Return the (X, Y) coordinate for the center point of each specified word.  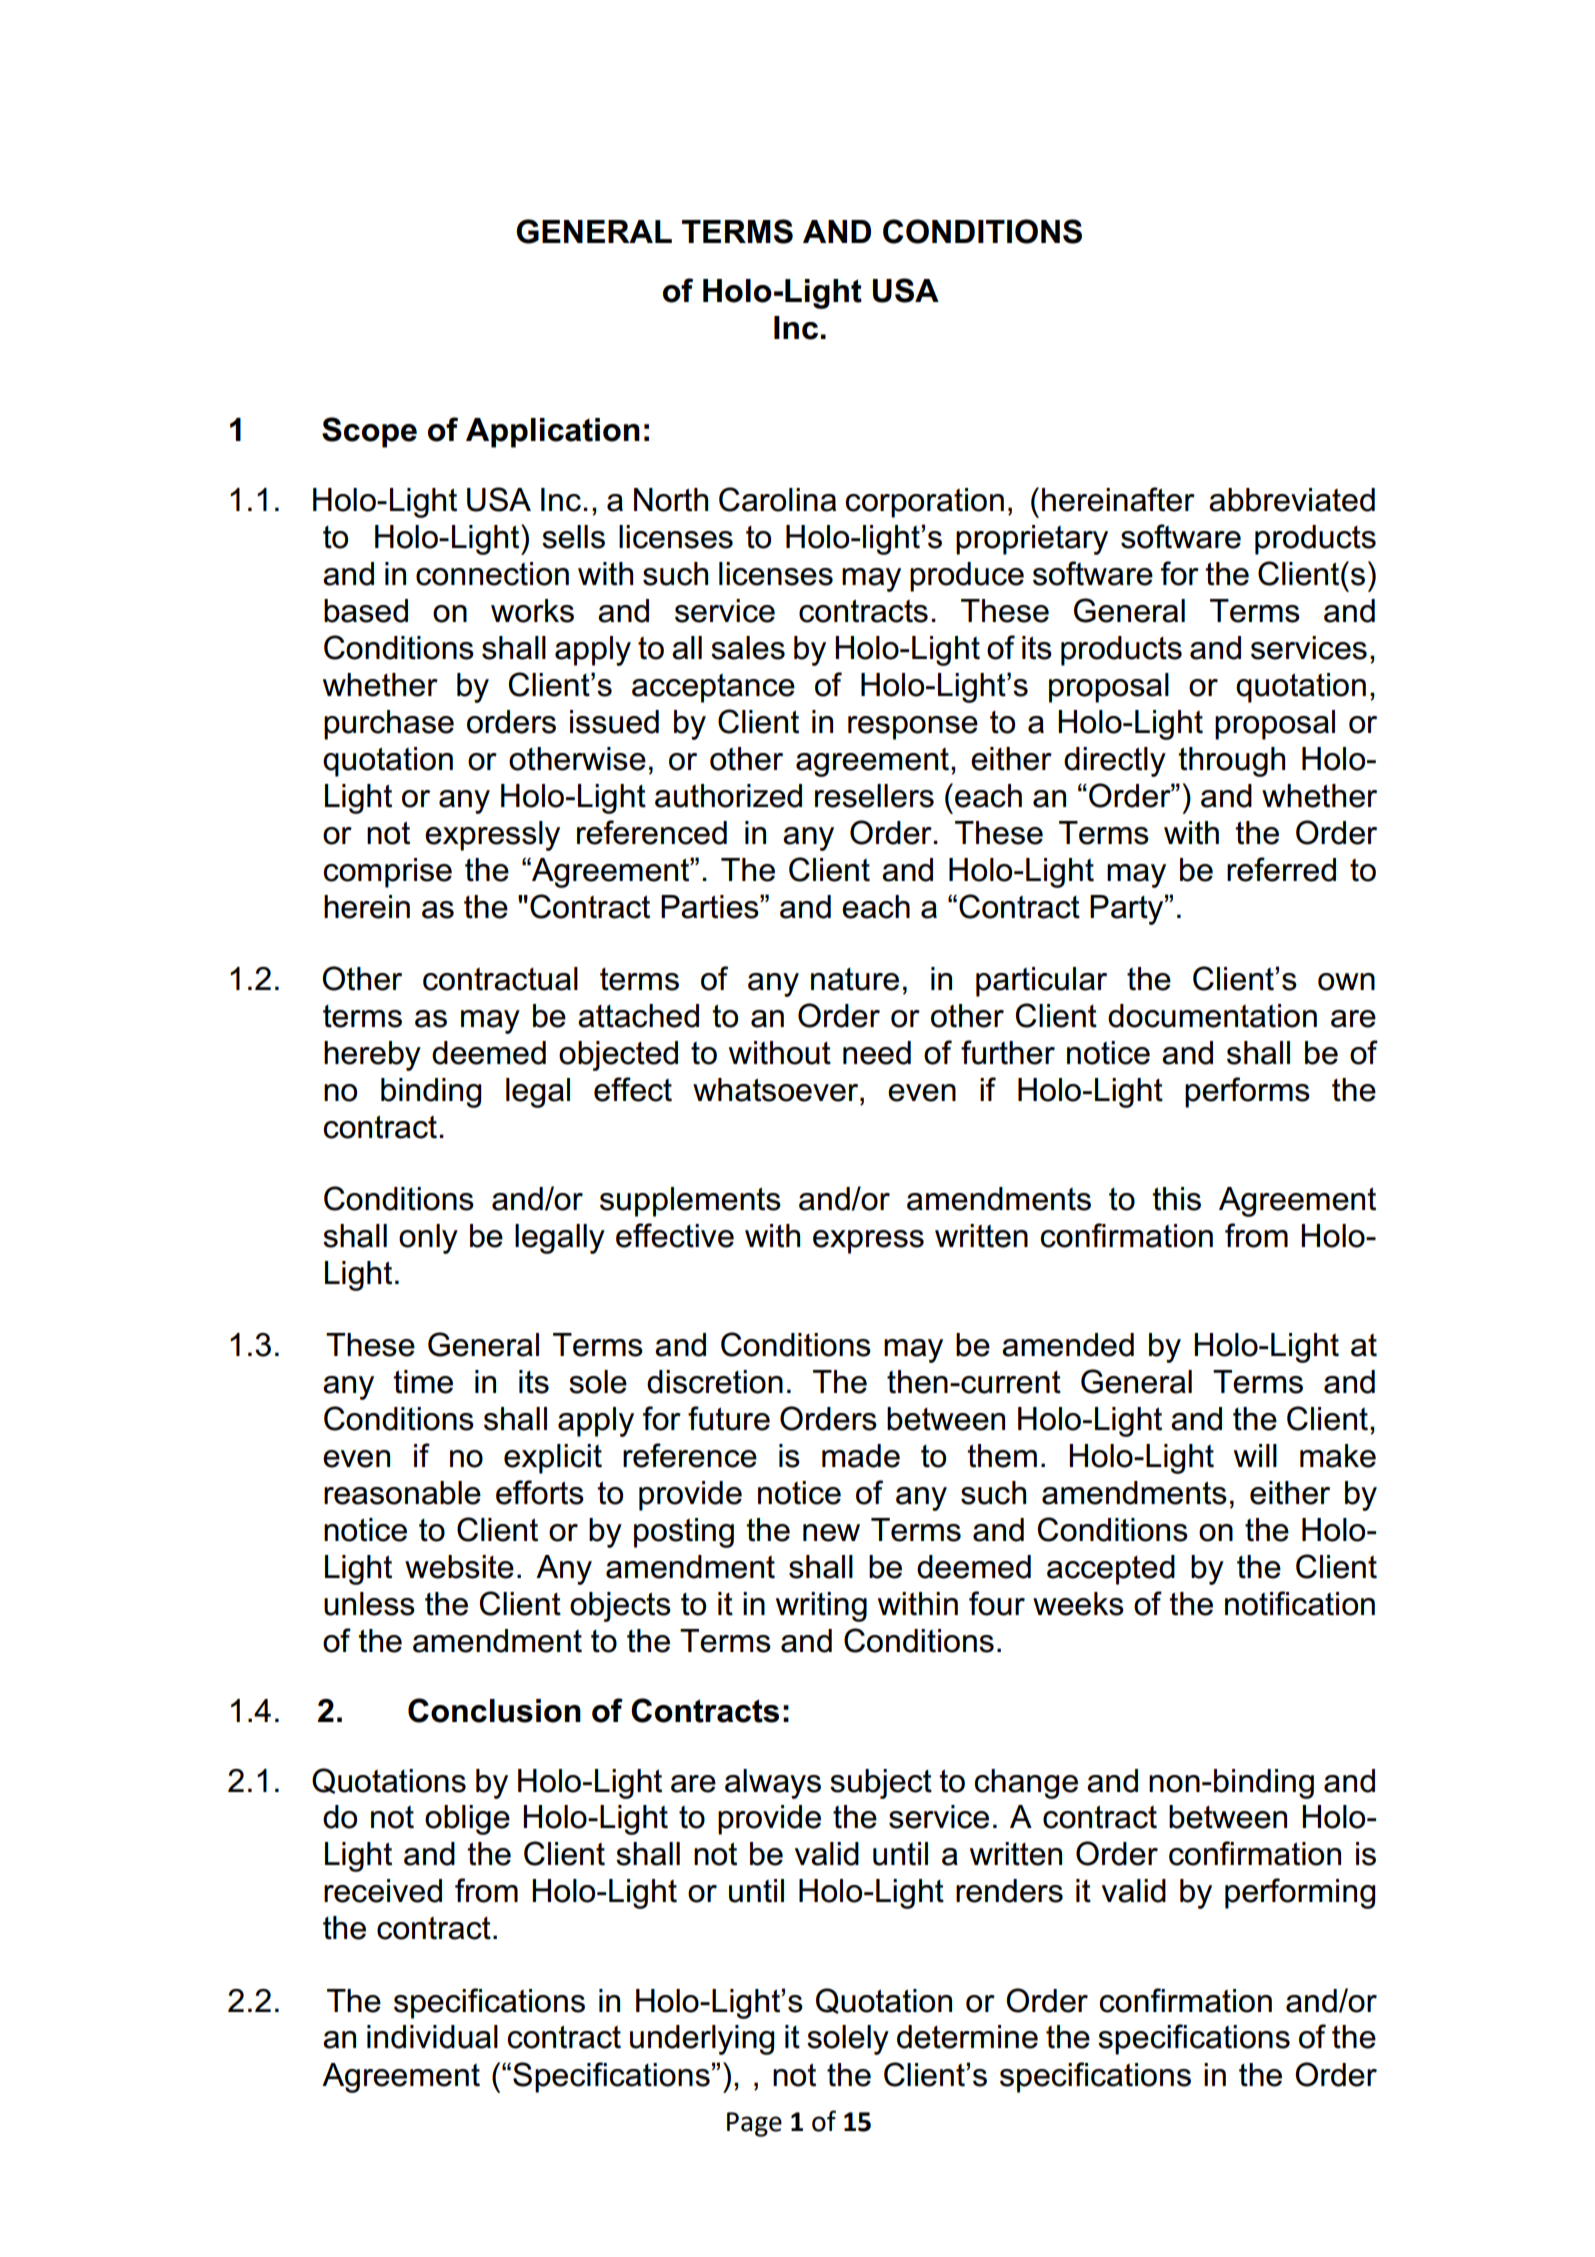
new (831, 1533)
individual (432, 2037)
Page (754, 2124)
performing (1300, 1893)
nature (855, 979)
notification (1300, 1603)
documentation (1212, 1016)
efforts (540, 1492)
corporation (925, 503)
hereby (372, 1056)
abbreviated (1292, 500)
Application (553, 433)
